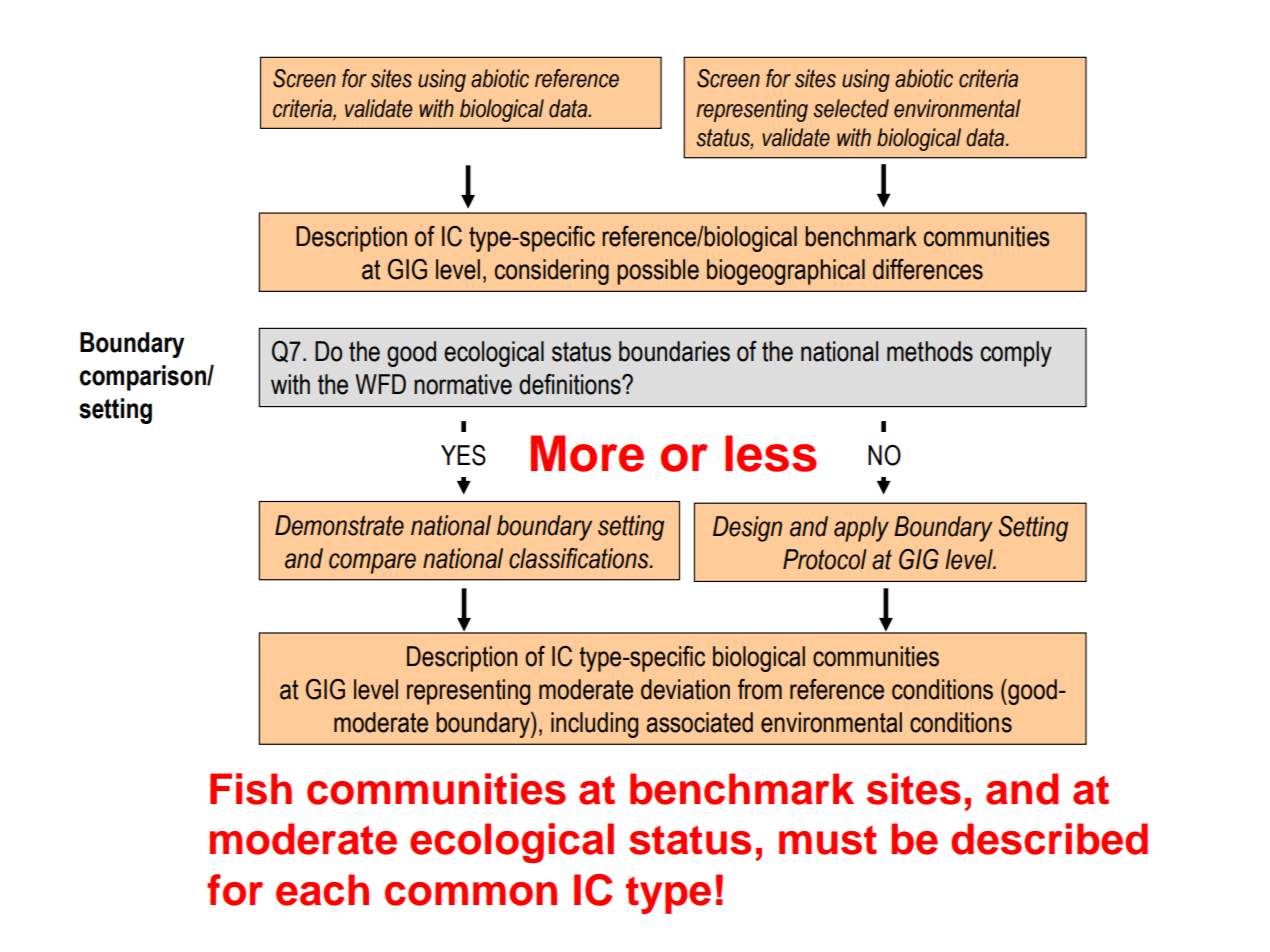 The image size is (1270, 952). Describe the element at coordinates (760, 689) in the image. I see `from` at that location.
